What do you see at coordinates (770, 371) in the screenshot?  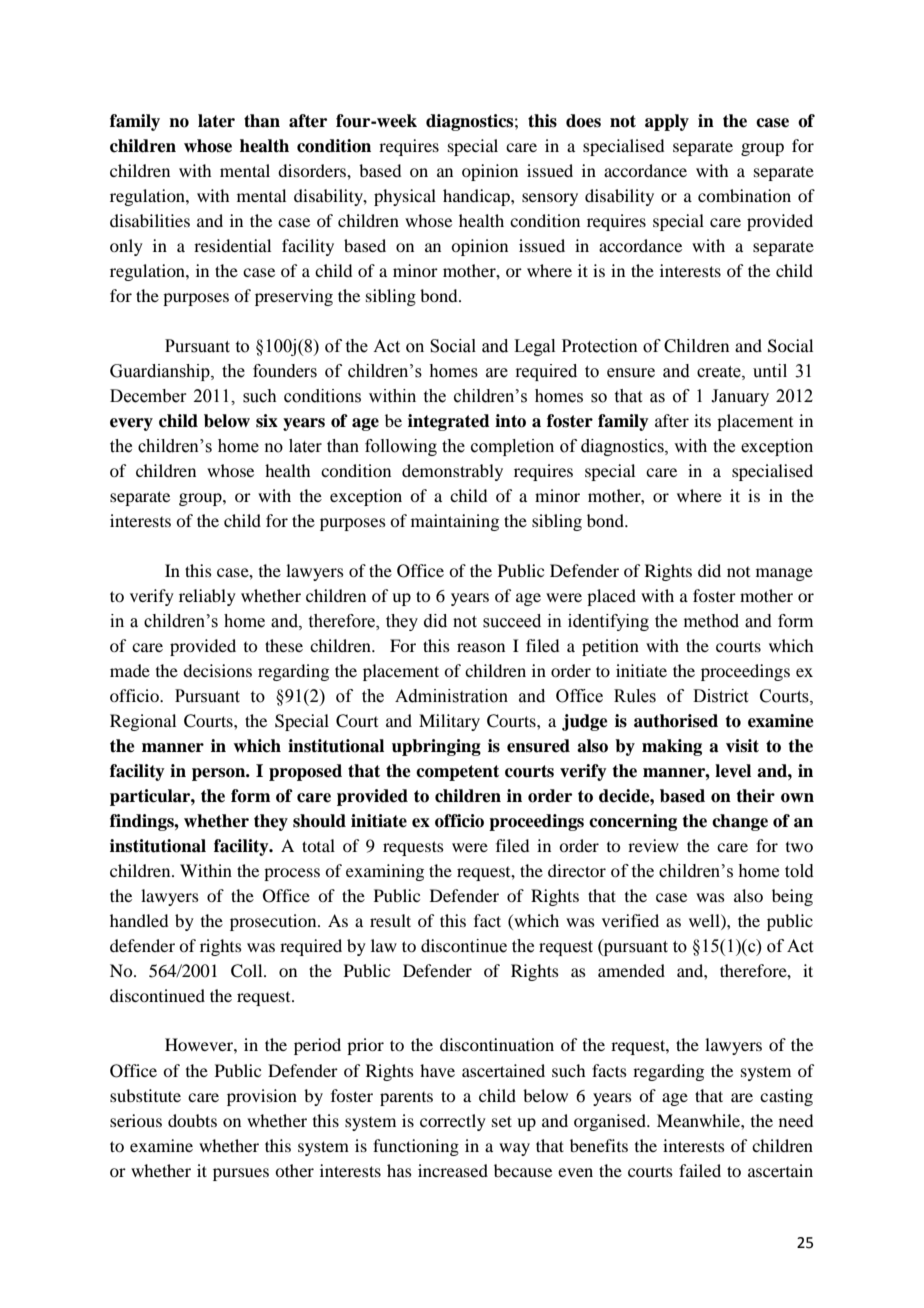 I see `until` at bounding box center [770, 371].
